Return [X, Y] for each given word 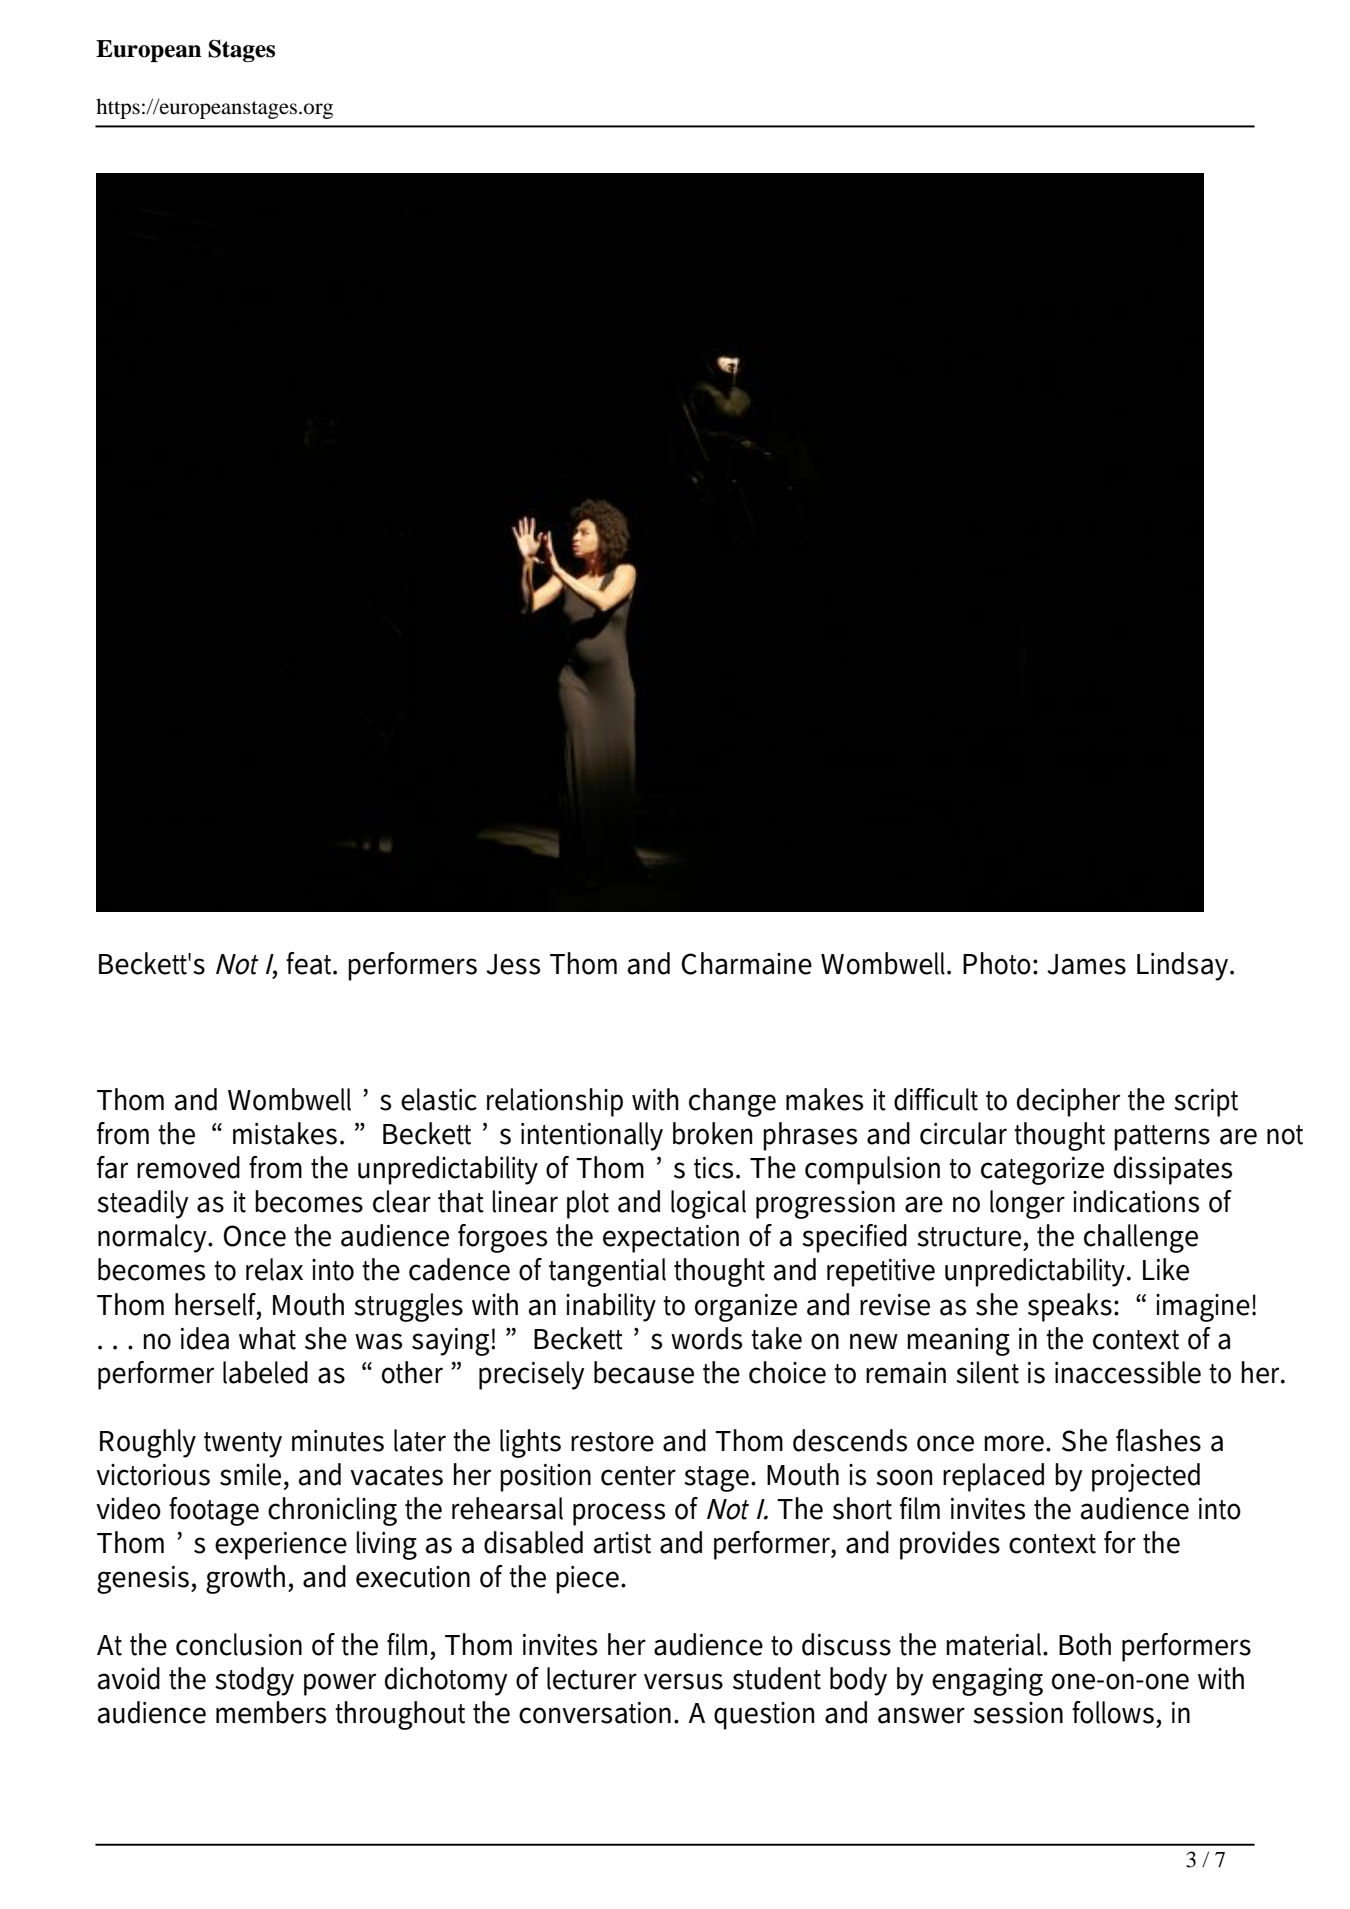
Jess [513, 964]
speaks [1070, 1307]
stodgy [254, 1681]
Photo [998, 963]
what [267, 1338]
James [1086, 964]
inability [611, 1307]
